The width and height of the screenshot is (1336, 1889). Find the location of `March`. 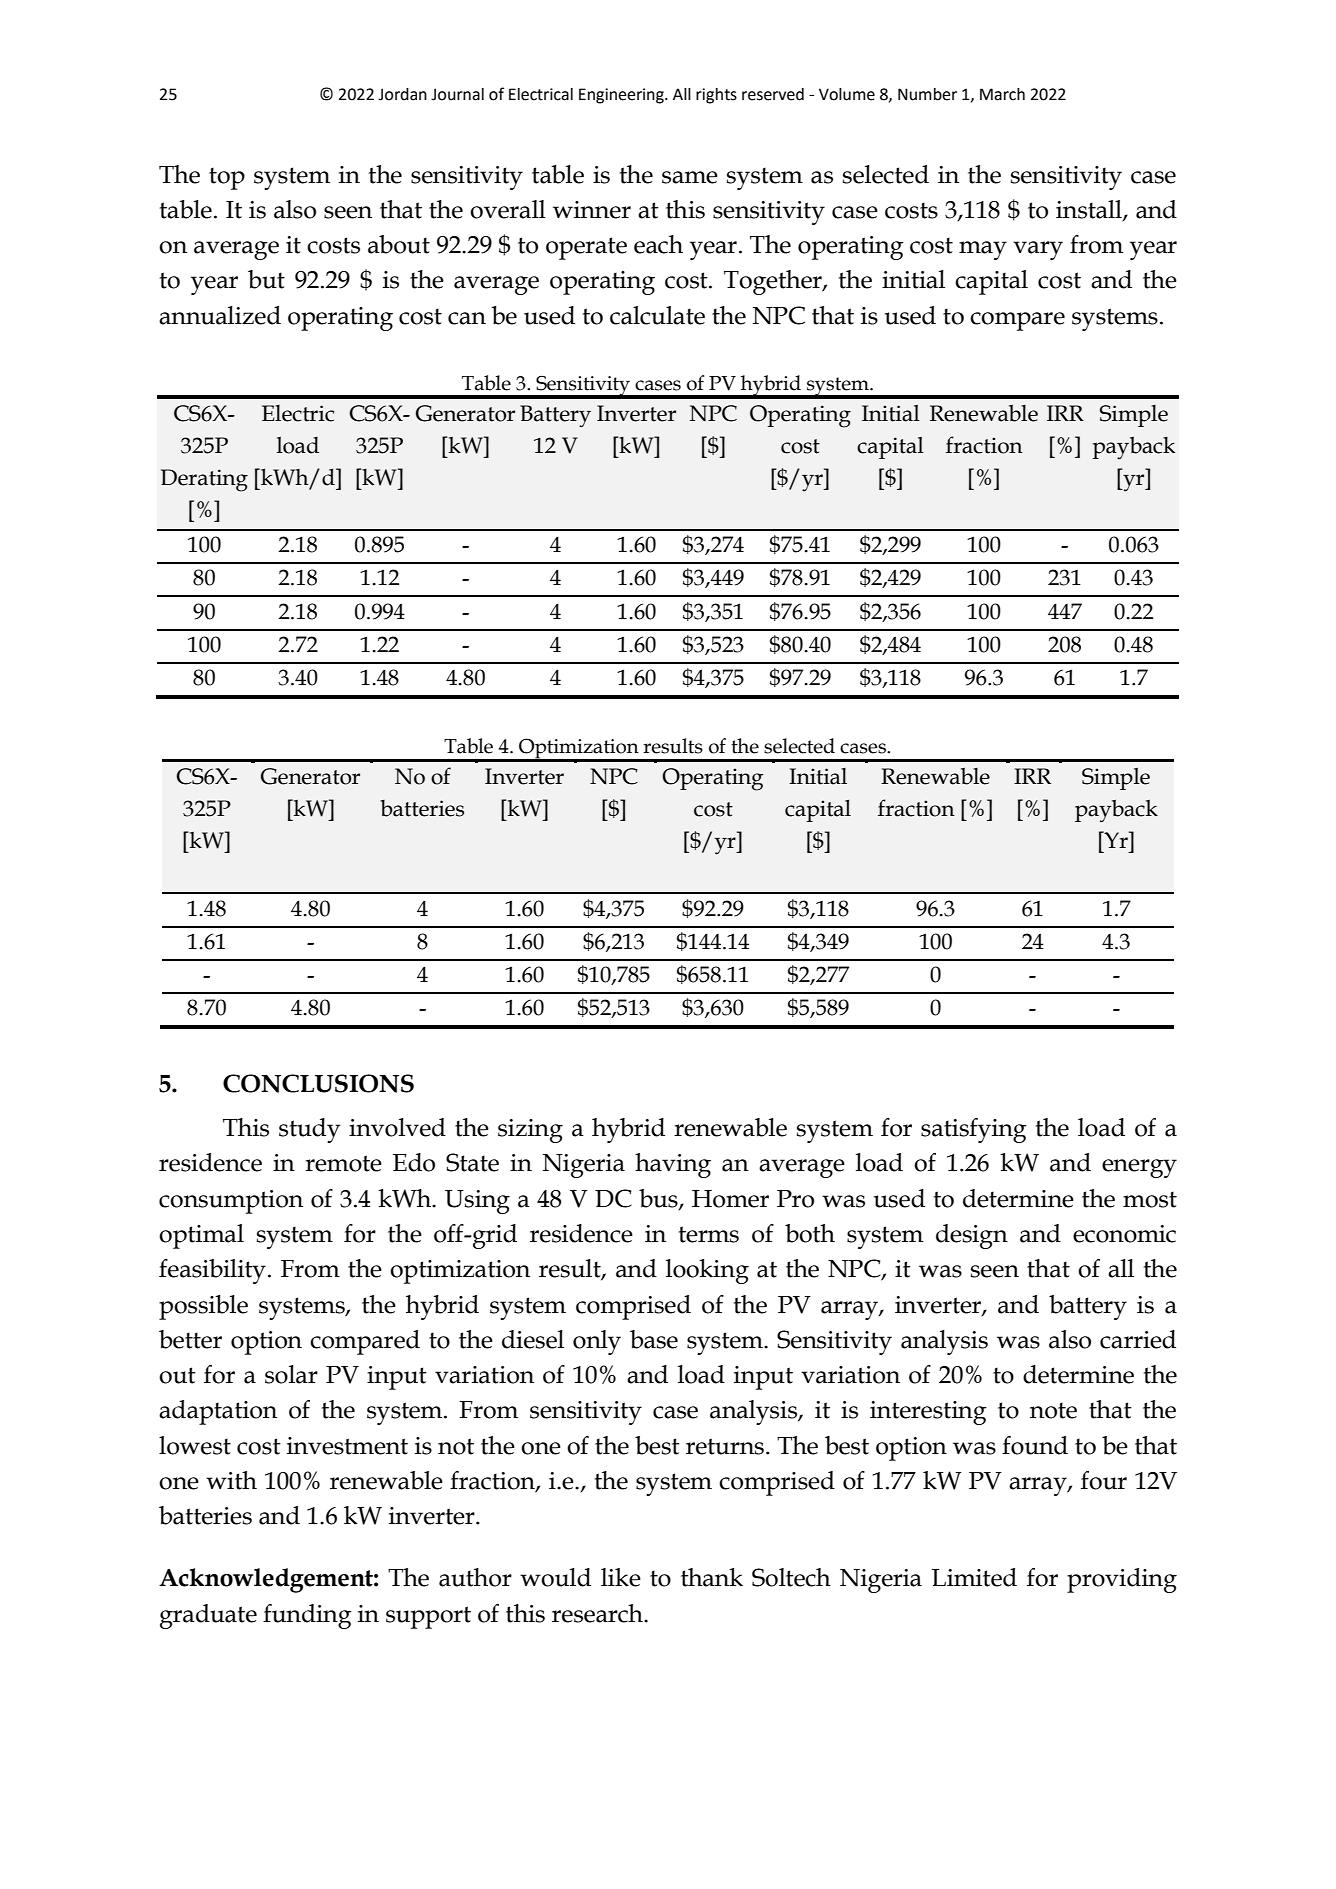

March is located at coordinates (1002, 94).
